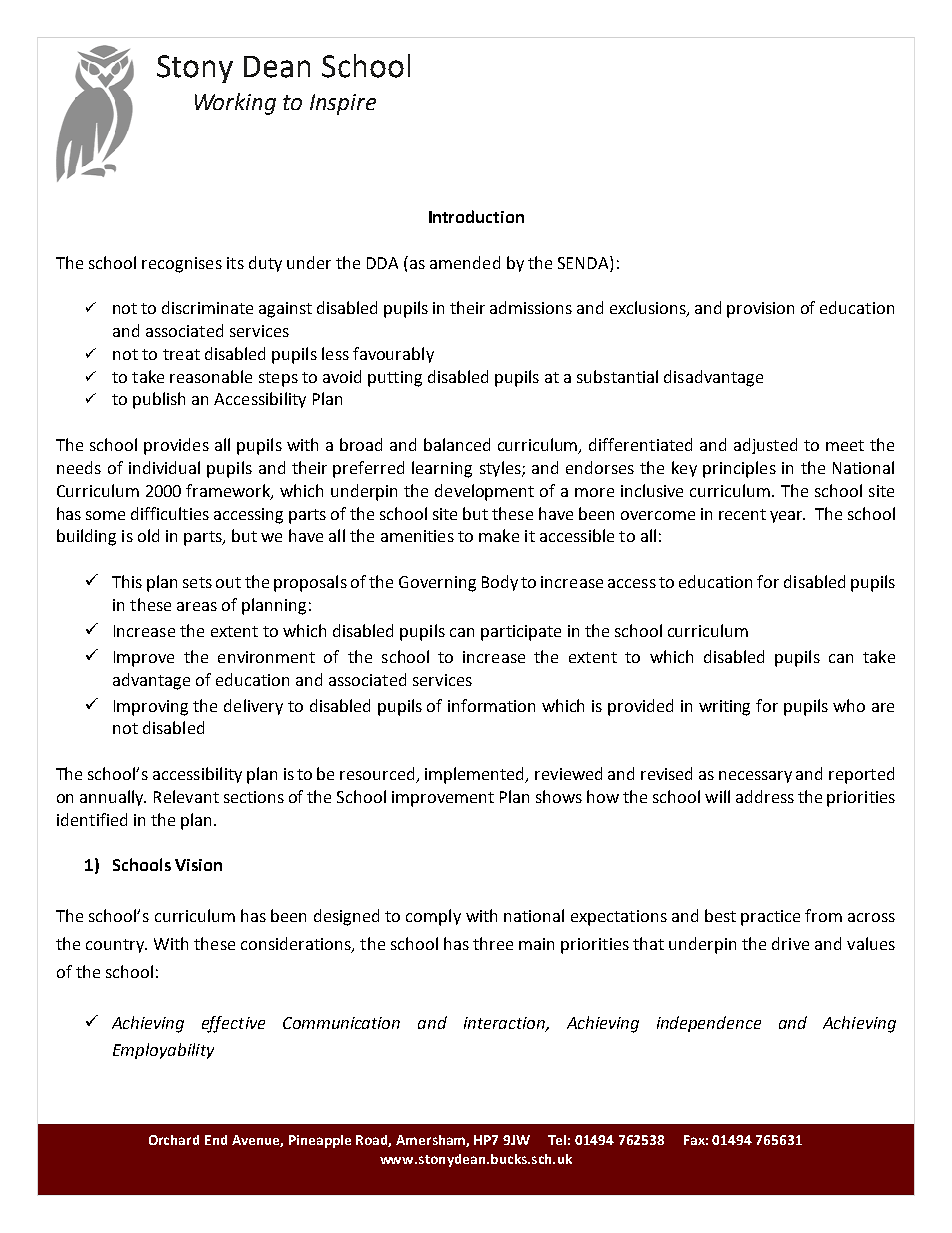 Image resolution: width=952 pixels, height=1233 pixels. I want to click on comply, so click(433, 917).
